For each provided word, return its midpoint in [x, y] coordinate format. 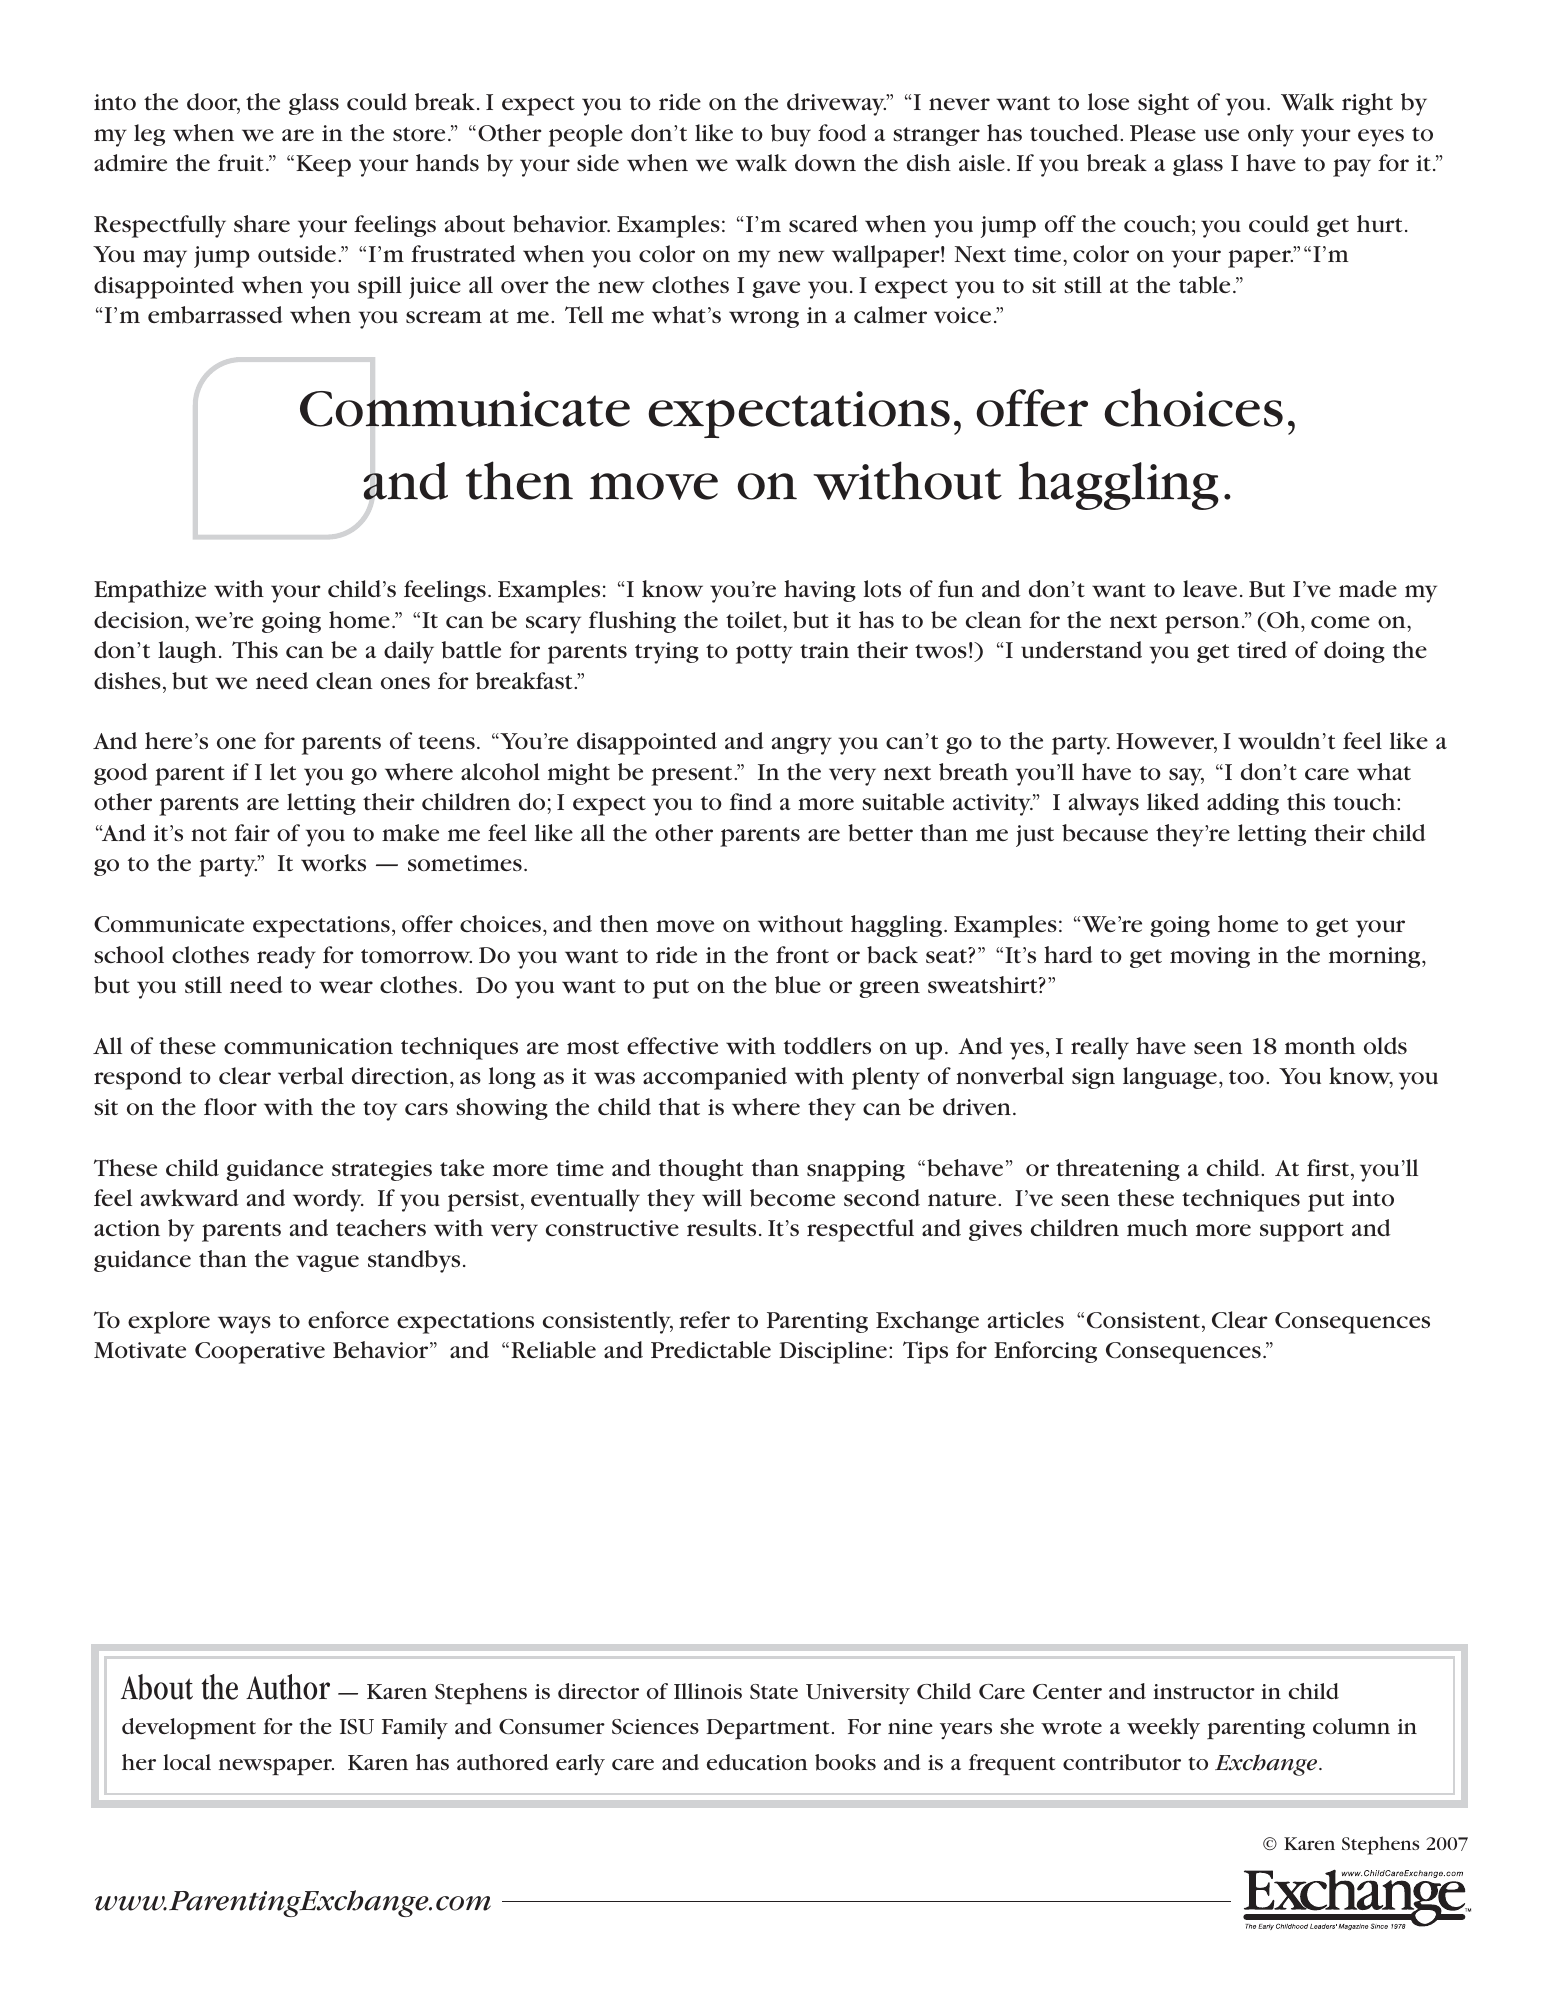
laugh [187, 652]
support [1302, 1232]
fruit [241, 163]
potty [764, 654]
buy [791, 135]
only [1271, 135]
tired [1262, 649]
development [189, 1728]
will [722, 1198]
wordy [328, 1200]
